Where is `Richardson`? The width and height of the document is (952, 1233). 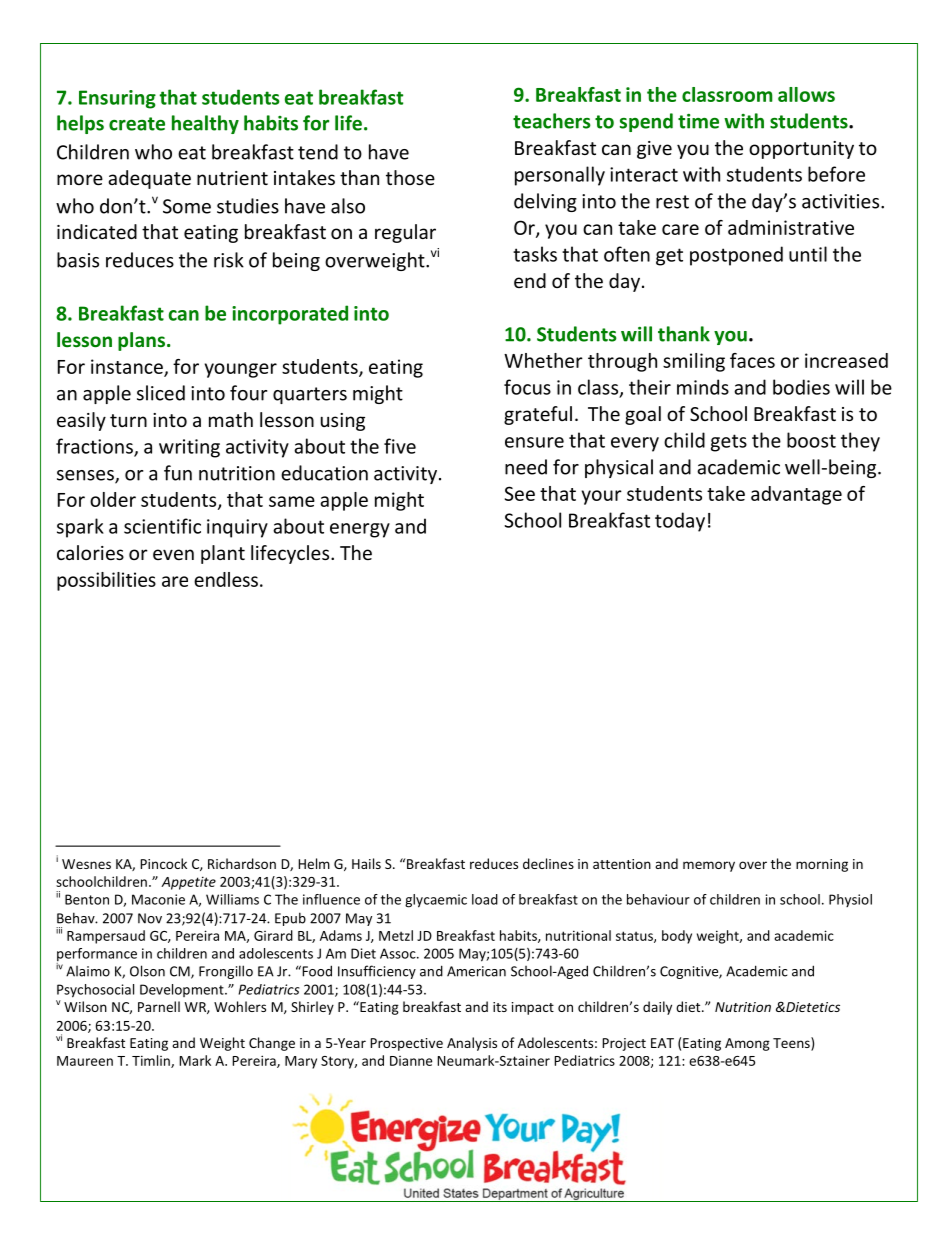 Richardson is located at coordinates (242, 863).
